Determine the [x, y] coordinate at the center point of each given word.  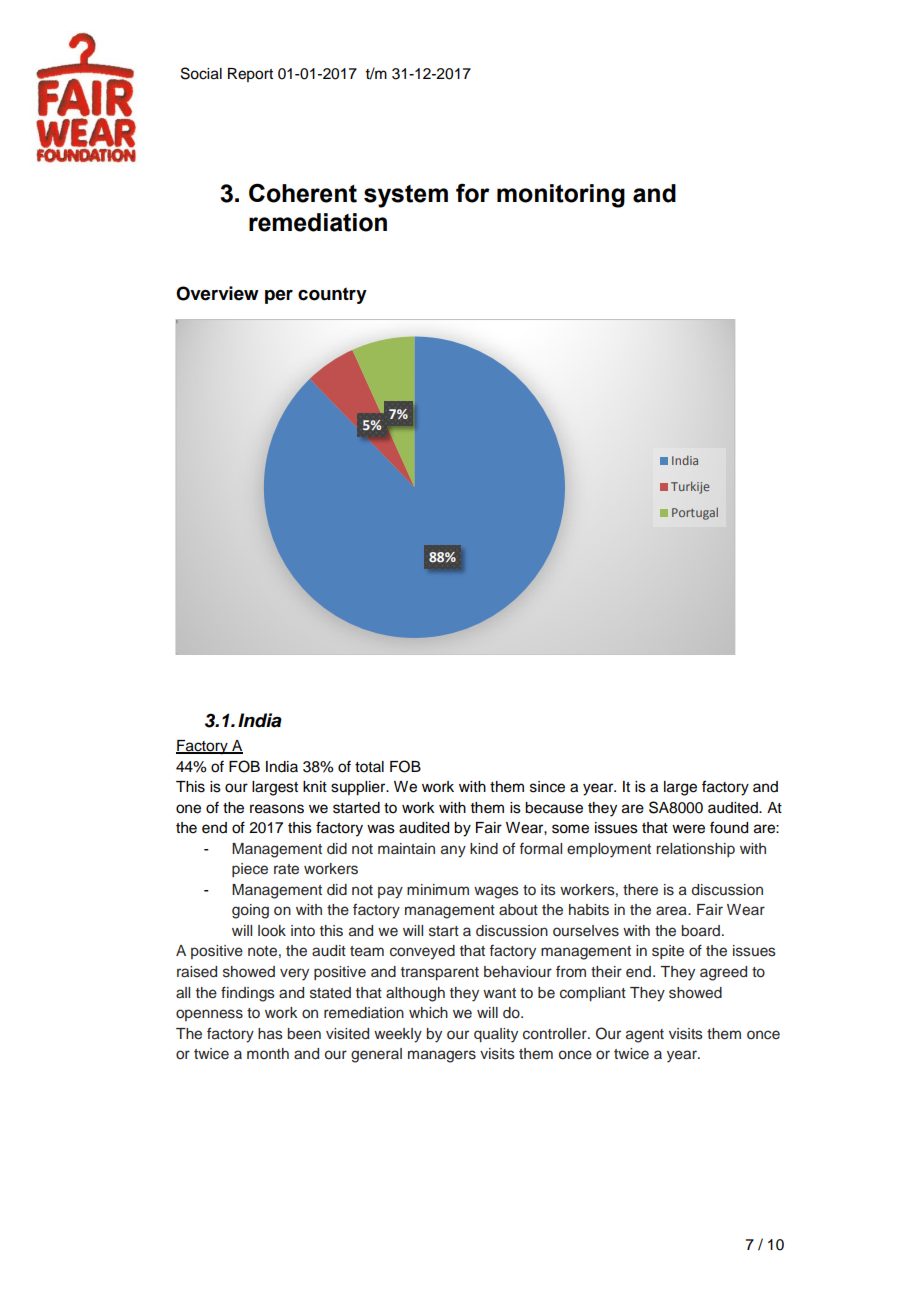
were [688, 829]
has [270, 1034]
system [406, 196]
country [332, 295]
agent [645, 1036]
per [279, 297]
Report [250, 75]
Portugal [695, 513]
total [369, 767]
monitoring [561, 196]
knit [315, 786]
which [428, 1012]
